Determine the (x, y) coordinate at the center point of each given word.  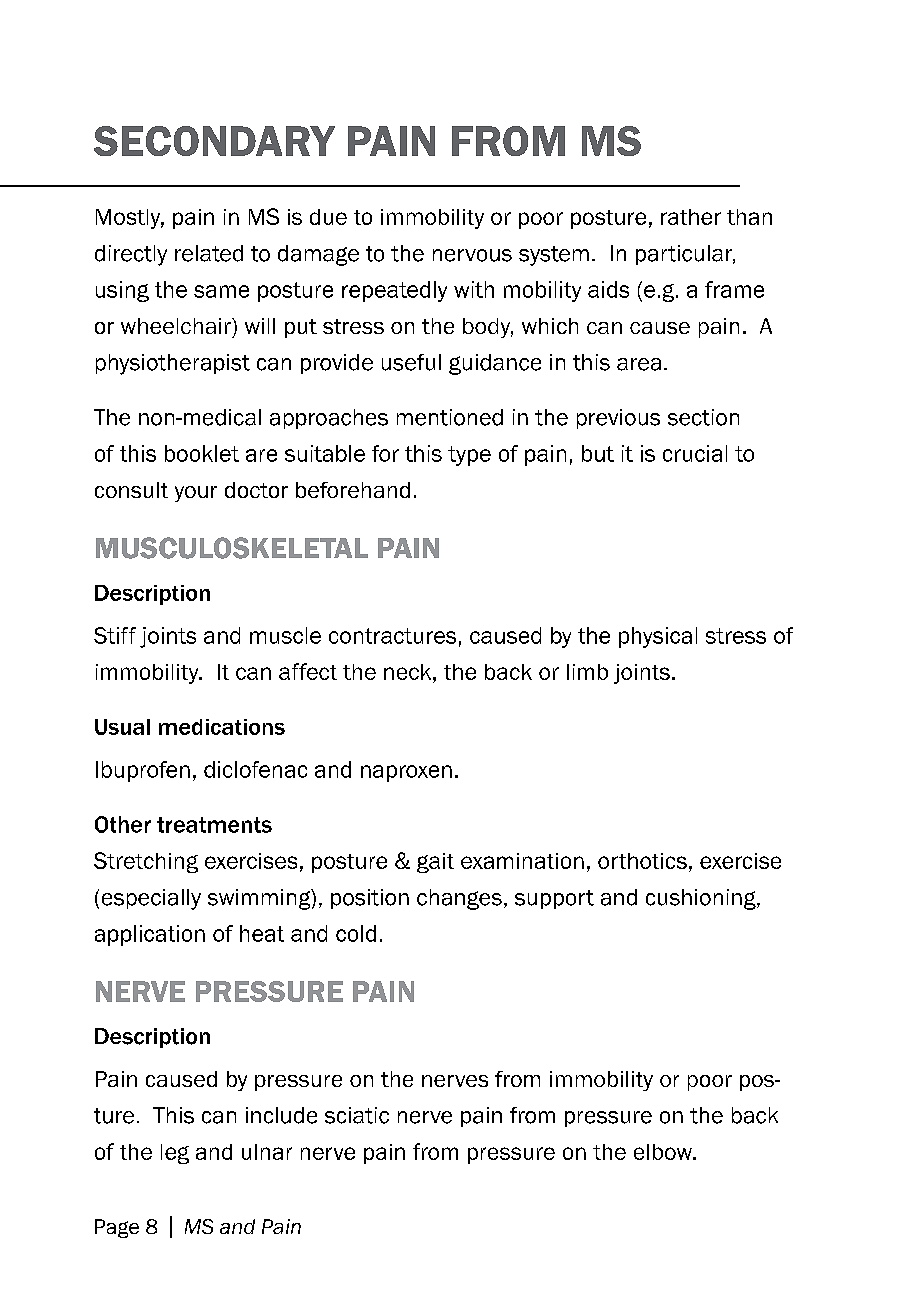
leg (175, 1154)
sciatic (357, 1115)
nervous (472, 255)
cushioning (702, 899)
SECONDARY (214, 141)
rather (691, 217)
